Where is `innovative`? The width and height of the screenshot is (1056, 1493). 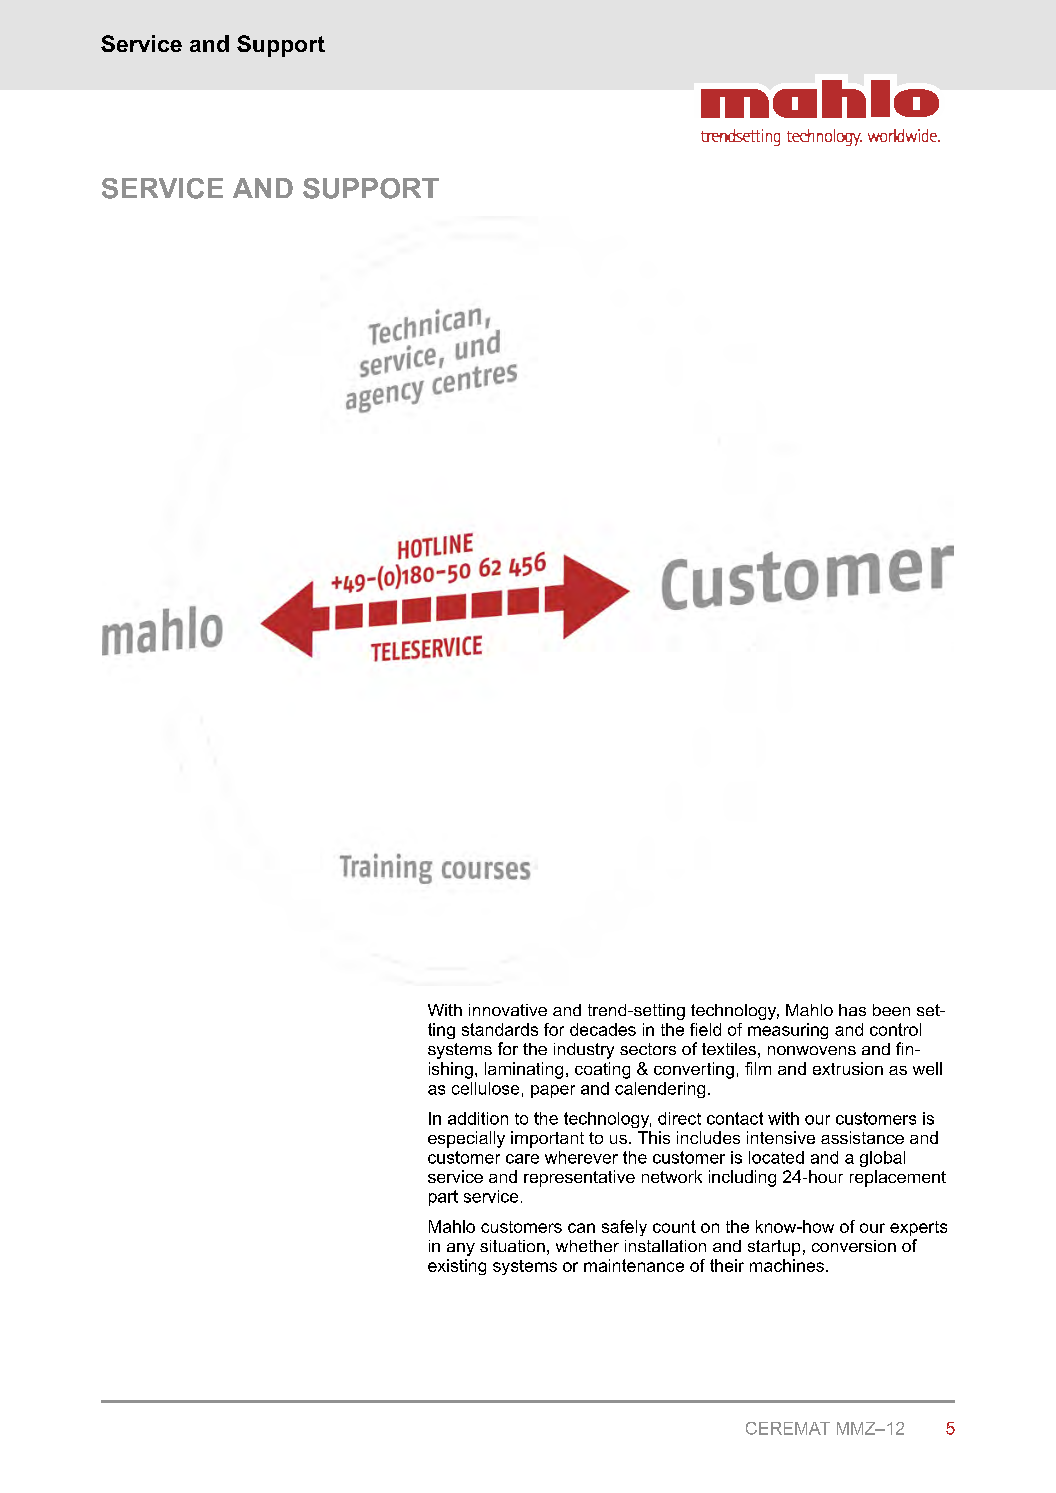
innovative is located at coordinates (508, 1010).
